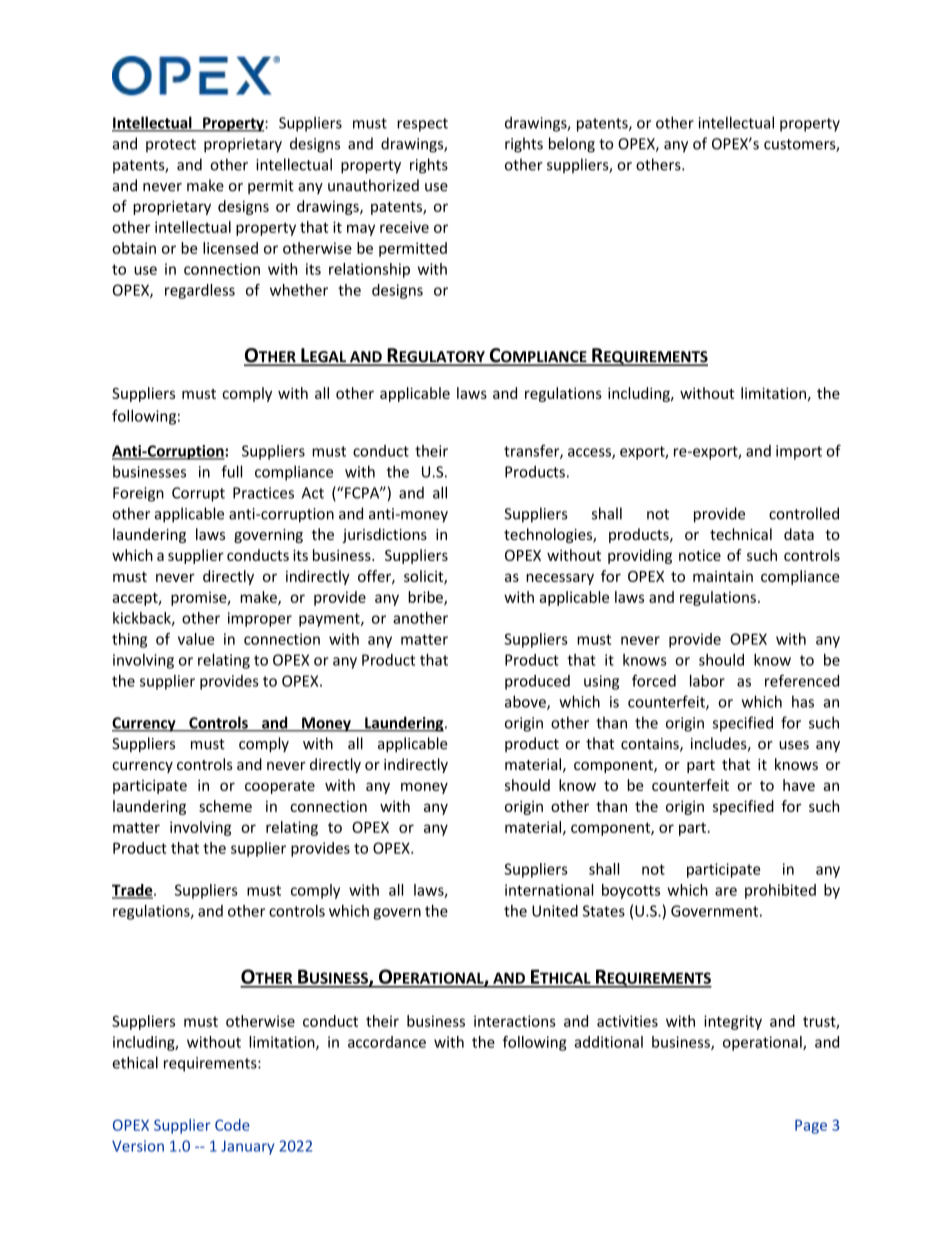 The image size is (952, 1233). What do you see at coordinates (572, 145) in the page?
I see `belong` at bounding box center [572, 145].
